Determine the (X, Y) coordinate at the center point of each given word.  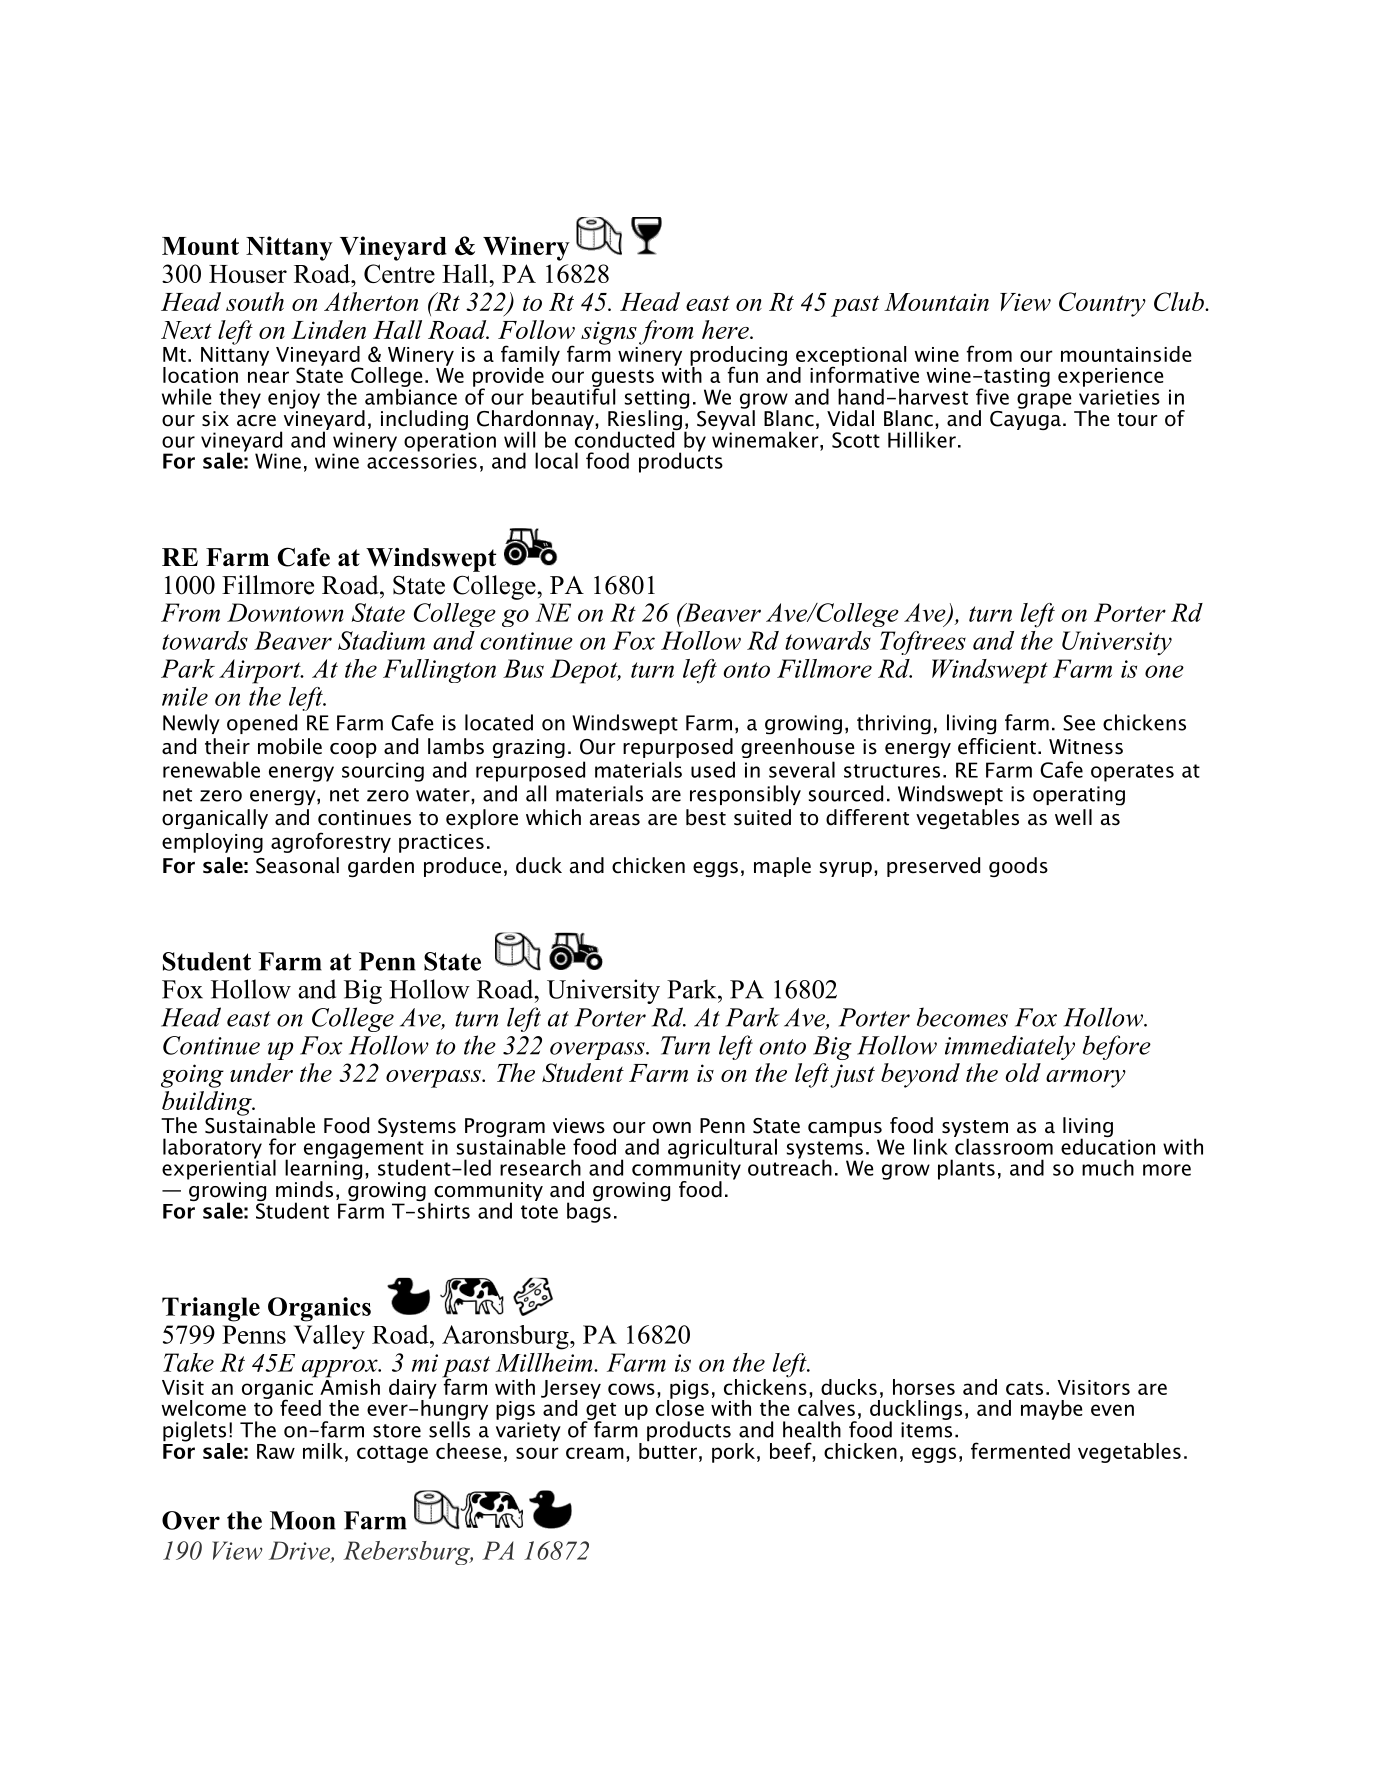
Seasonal (297, 865)
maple (782, 867)
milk (324, 1451)
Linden (328, 329)
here (726, 329)
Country (1102, 304)
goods (1018, 867)
